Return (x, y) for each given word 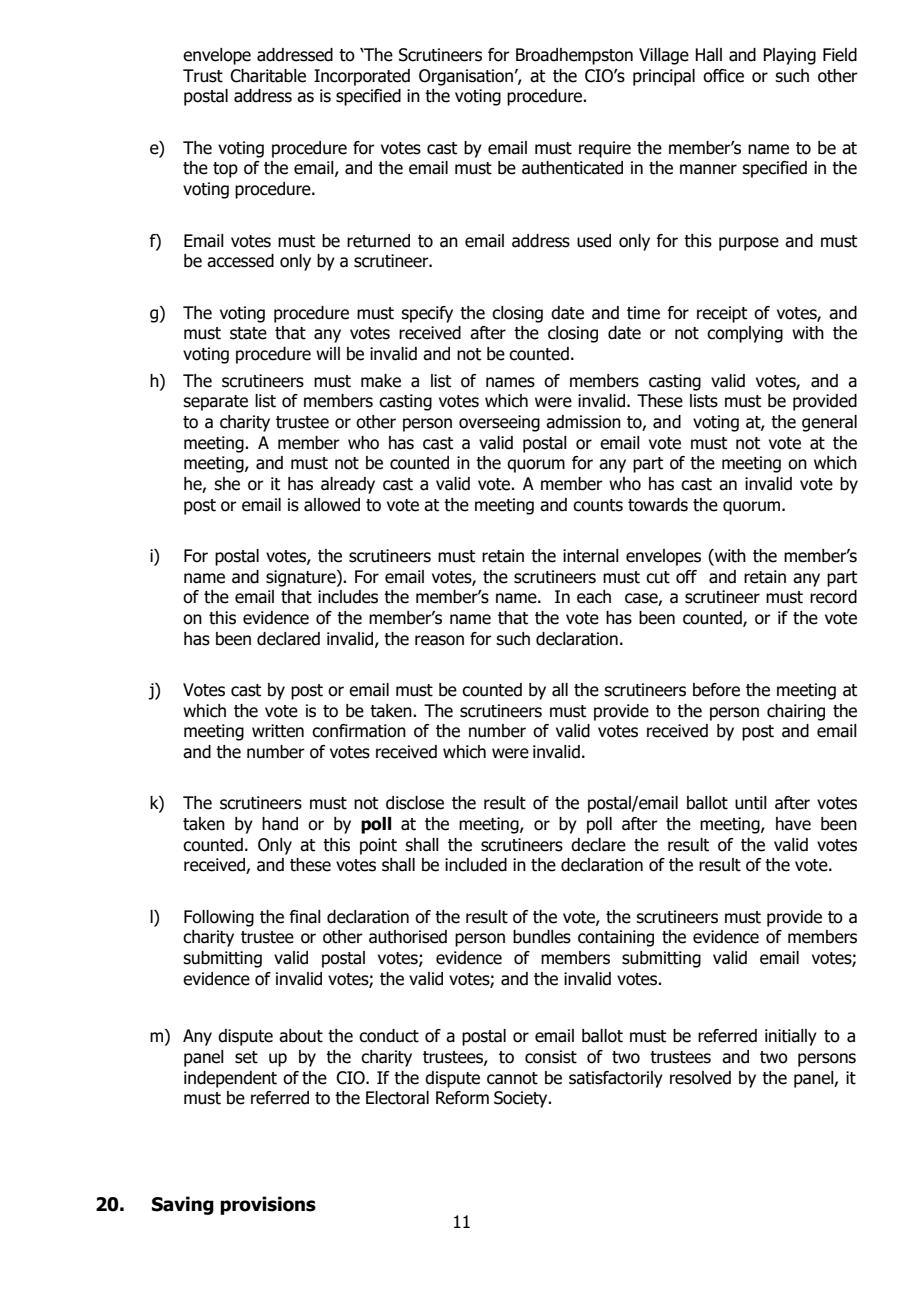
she (227, 484)
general (829, 423)
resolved (700, 1078)
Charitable (268, 76)
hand (280, 824)
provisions (268, 1205)
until (751, 803)
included (476, 865)
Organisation (466, 77)
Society (522, 1099)
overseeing (499, 423)
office (723, 76)
